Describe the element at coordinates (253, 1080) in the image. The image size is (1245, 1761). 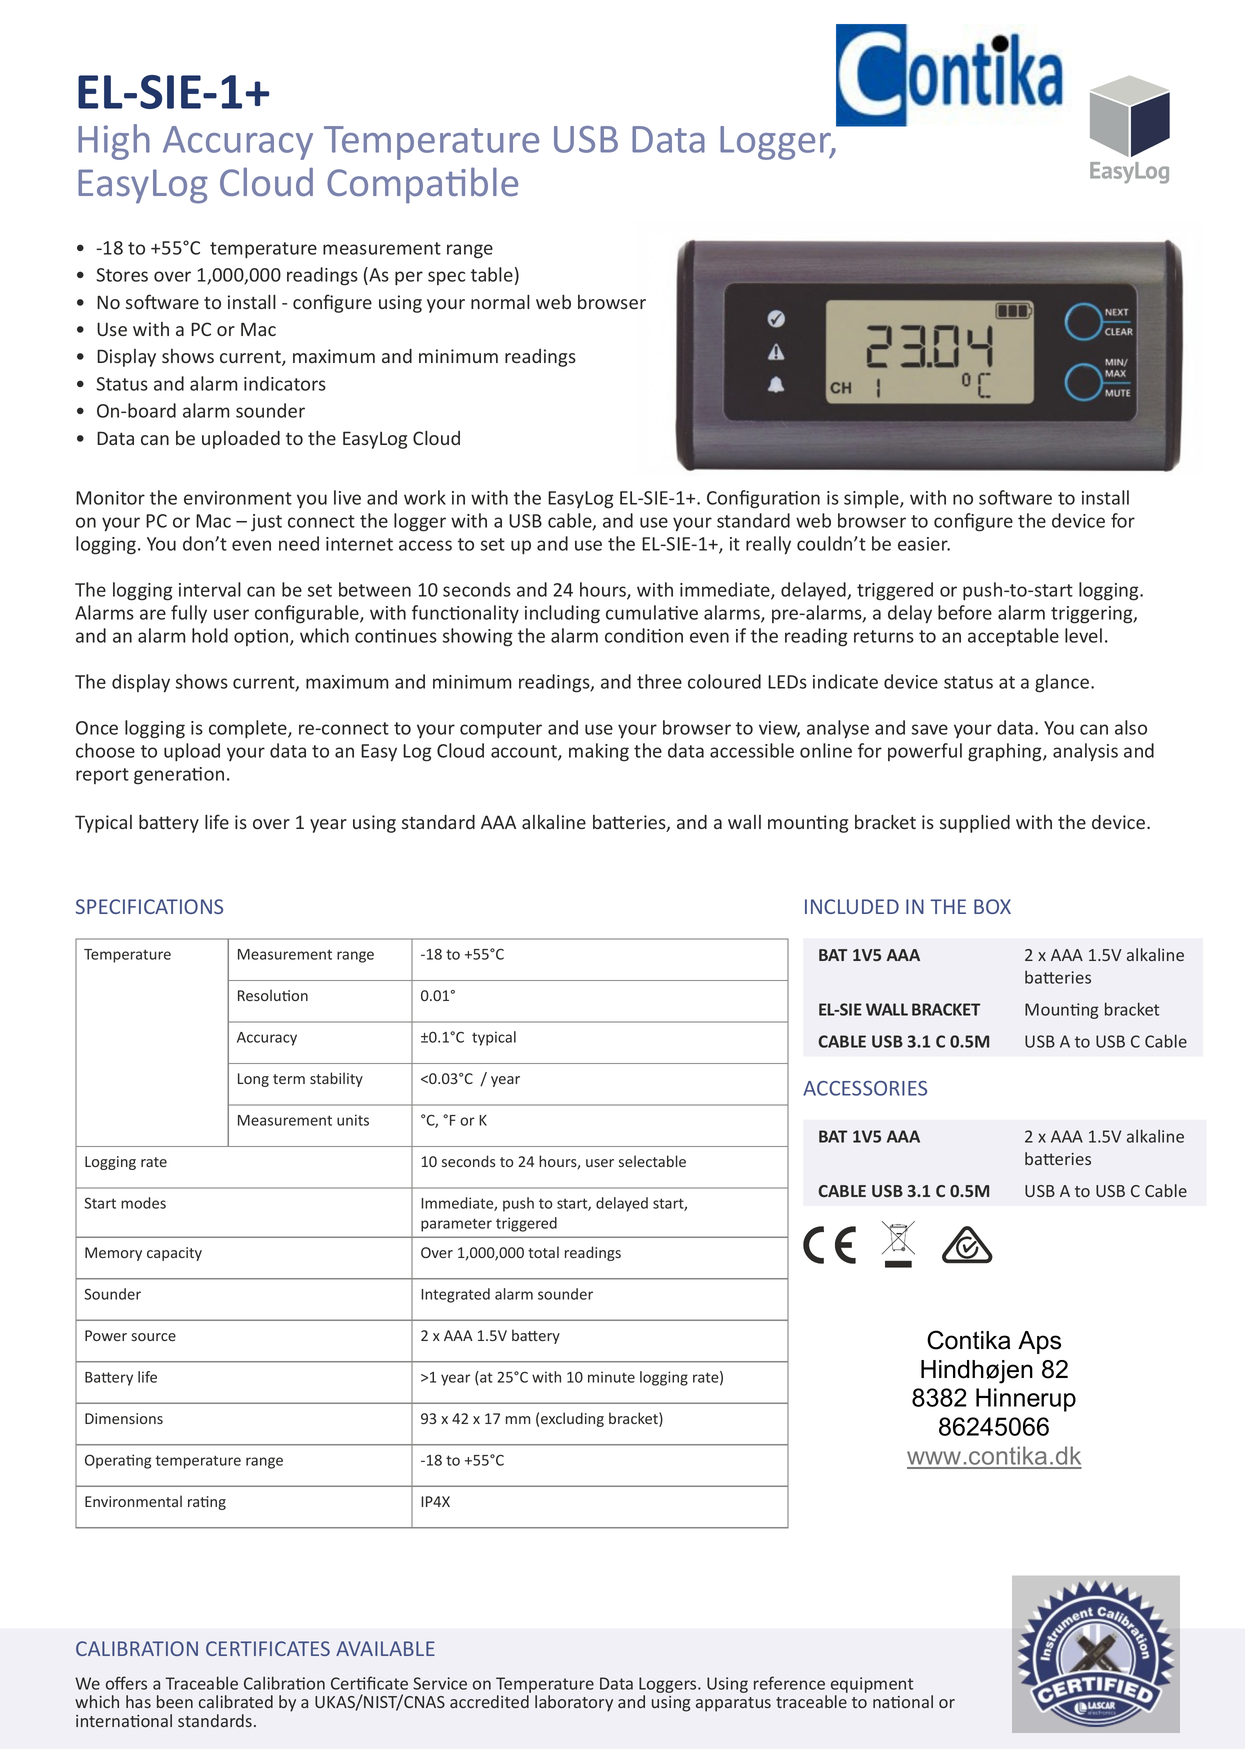
I see `Long` at that location.
